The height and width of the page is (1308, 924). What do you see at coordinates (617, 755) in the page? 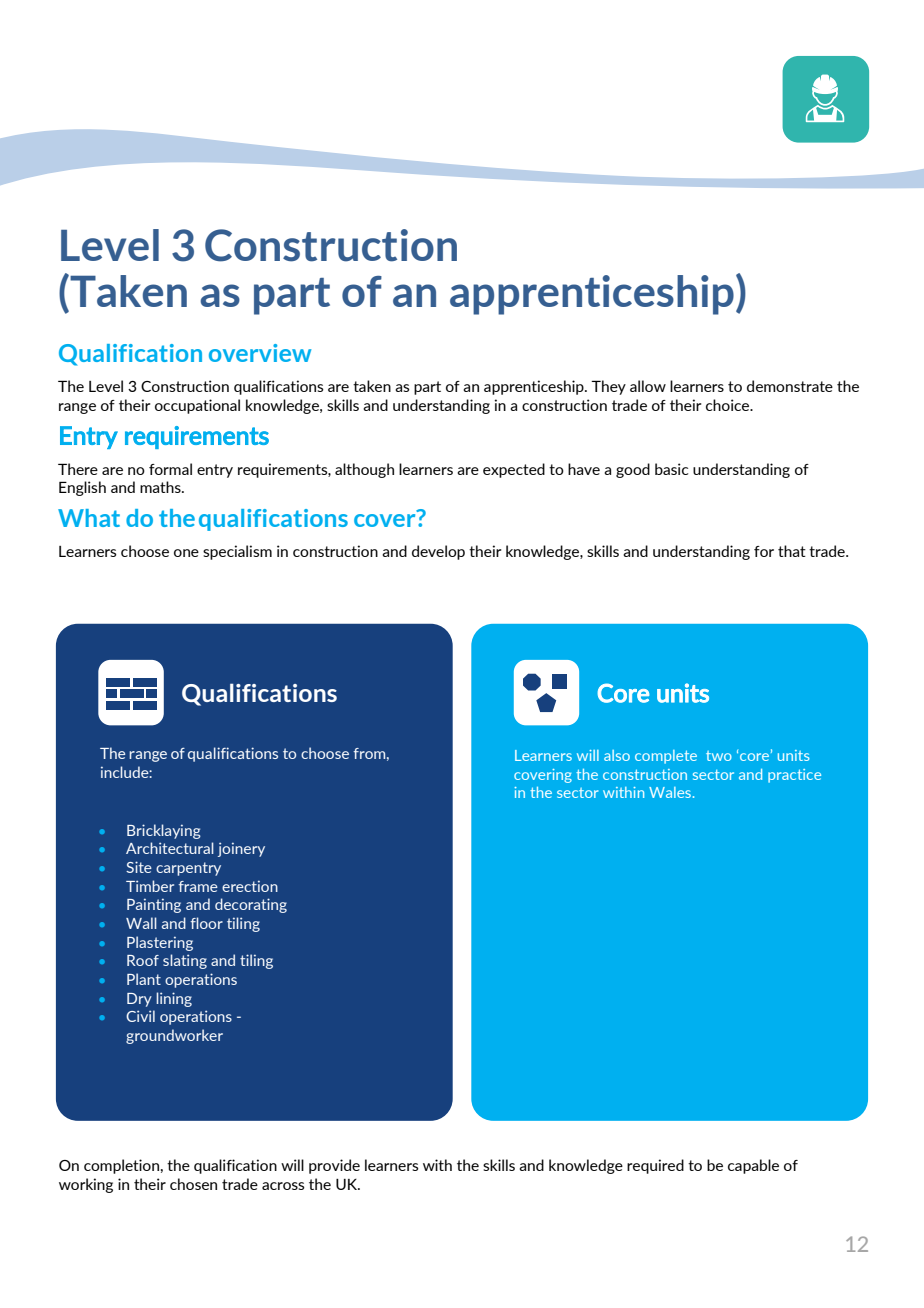
I see `also` at bounding box center [617, 755].
